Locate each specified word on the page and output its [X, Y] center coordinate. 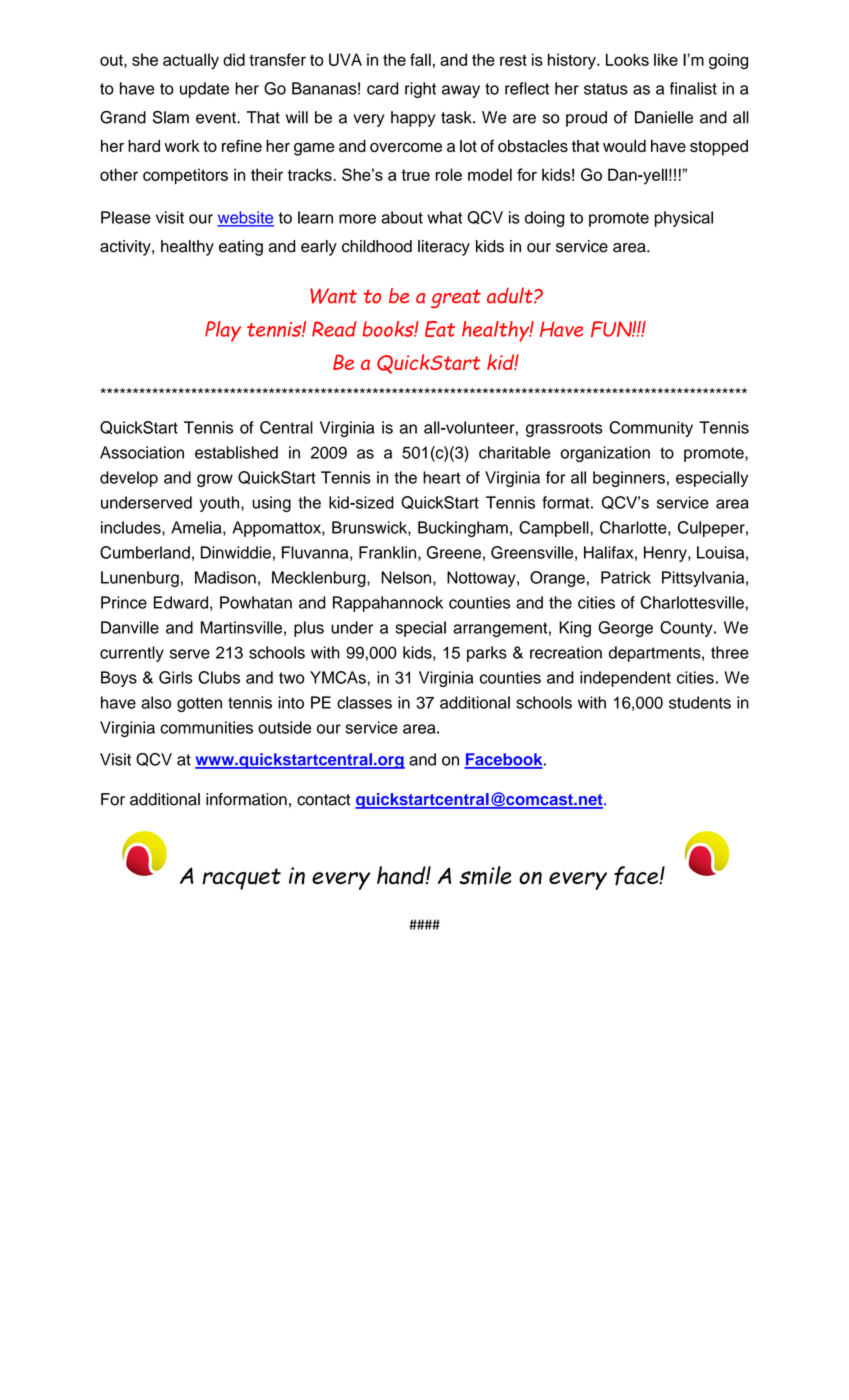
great [456, 298]
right [420, 90]
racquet [242, 879]
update [204, 90]
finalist [693, 88]
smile [485, 875]
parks [487, 654]
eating [241, 248]
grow [215, 480]
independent [625, 679]
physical [684, 219]
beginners [629, 479]
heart [442, 477]
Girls [175, 677]
